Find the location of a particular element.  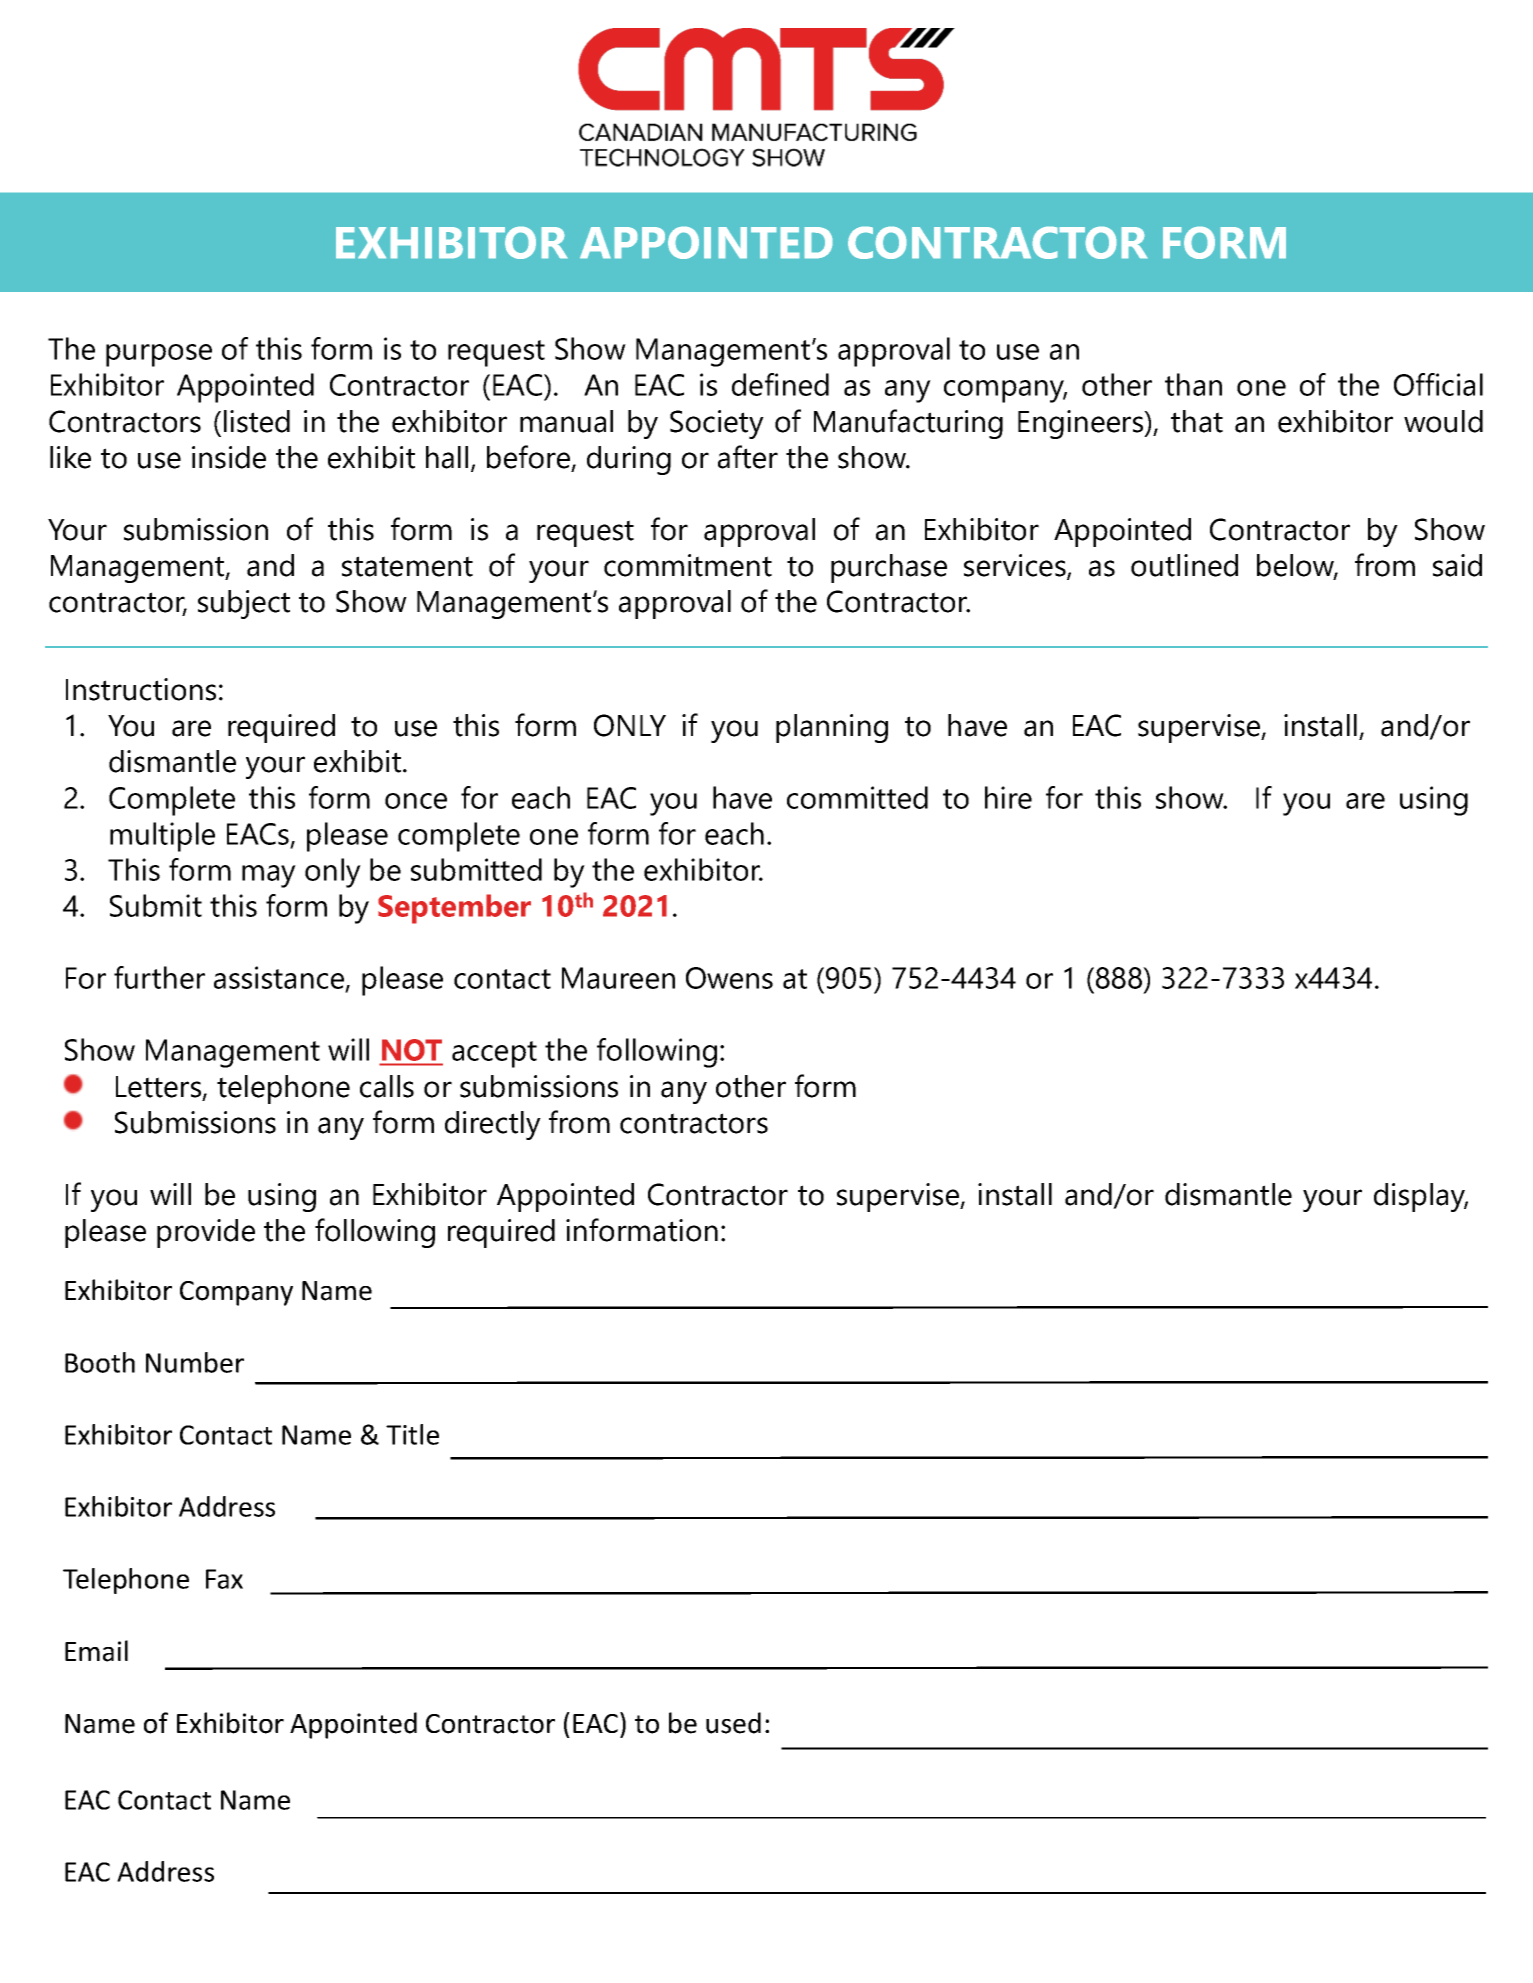

listed is located at coordinates (257, 421).
